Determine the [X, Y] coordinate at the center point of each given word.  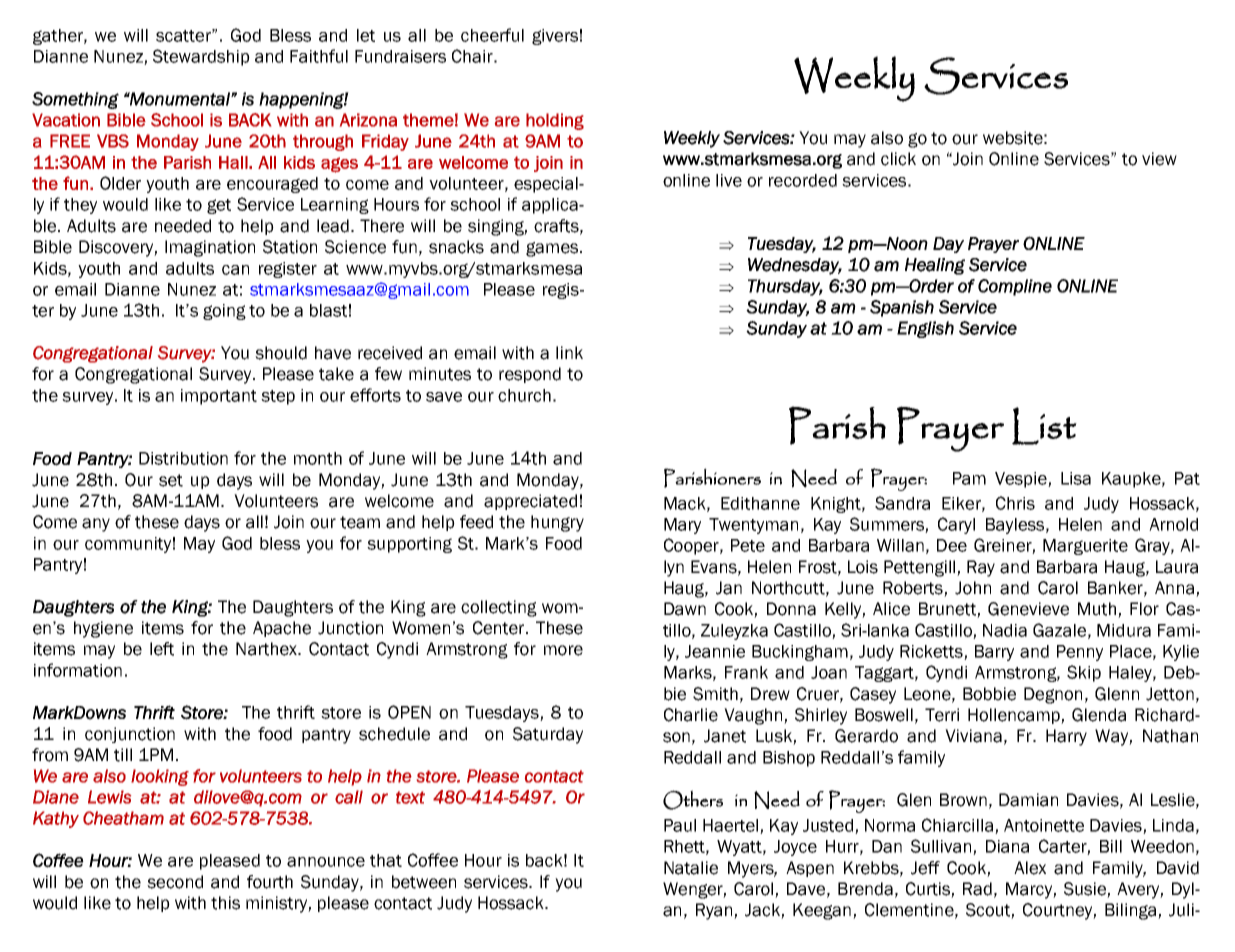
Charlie [691, 715]
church [524, 395]
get [219, 206]
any [96, 525]
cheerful [492, 35]
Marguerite [1085, 547]
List [1044, 426]
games [553, 249]
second [175, 882]
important [219, 397]
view [1159, 159]
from [50, 755]
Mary [682, 526]
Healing [935, 266]
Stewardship [201, 57]
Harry [1066, 737]
